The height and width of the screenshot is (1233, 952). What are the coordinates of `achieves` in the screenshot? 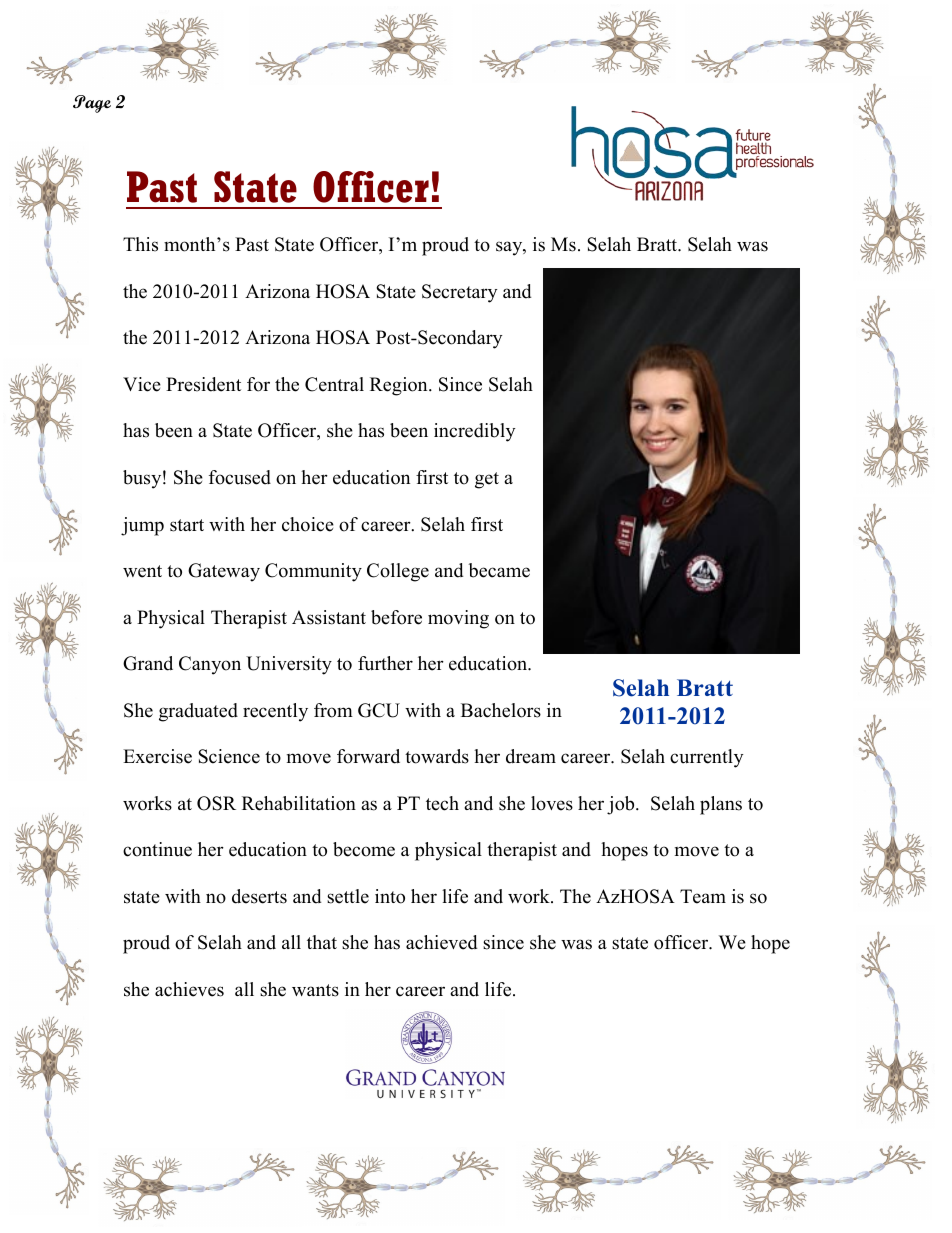 It's located at (189, 989).
